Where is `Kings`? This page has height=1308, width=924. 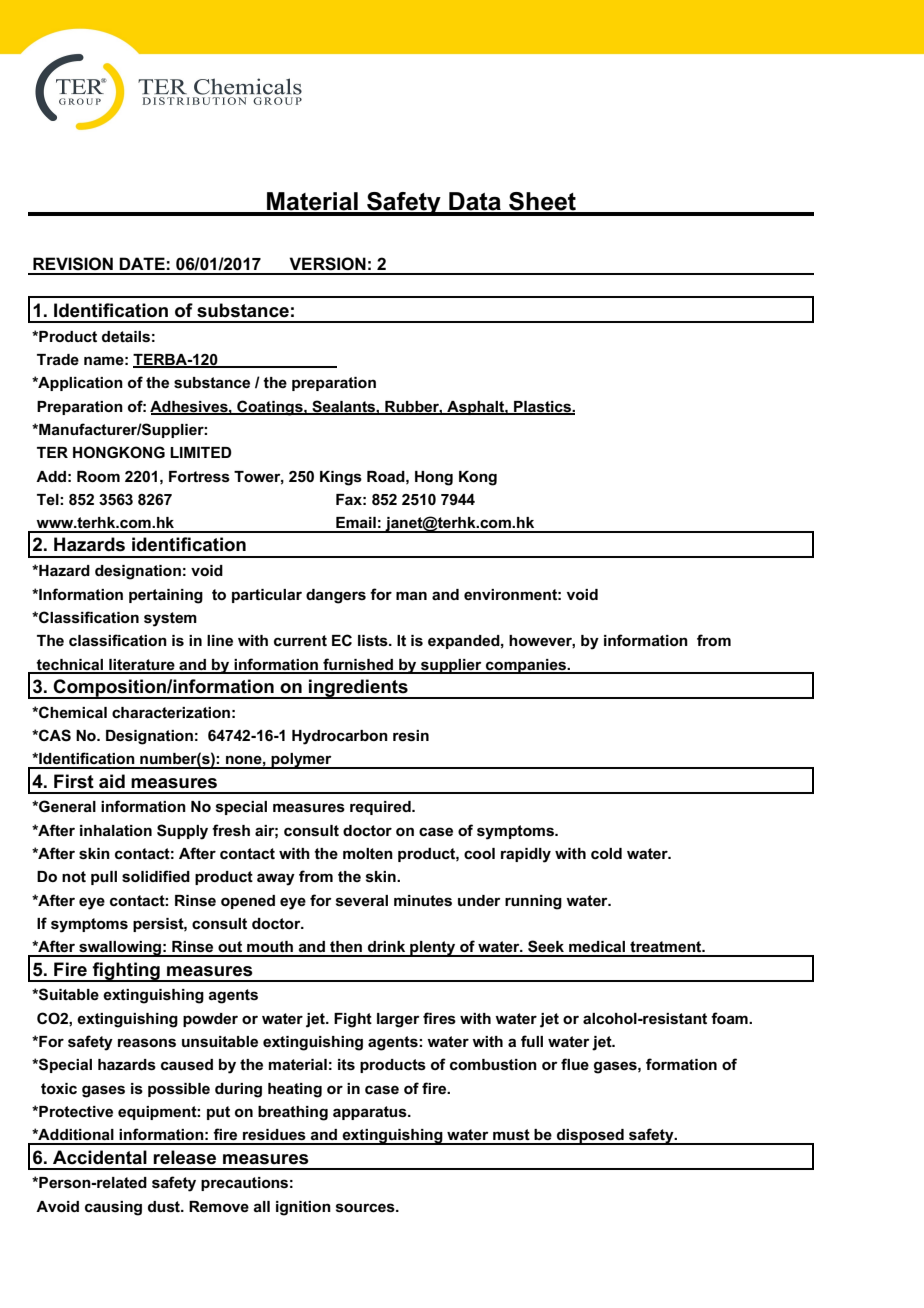 Kings is located at coordinates (341, 478).
